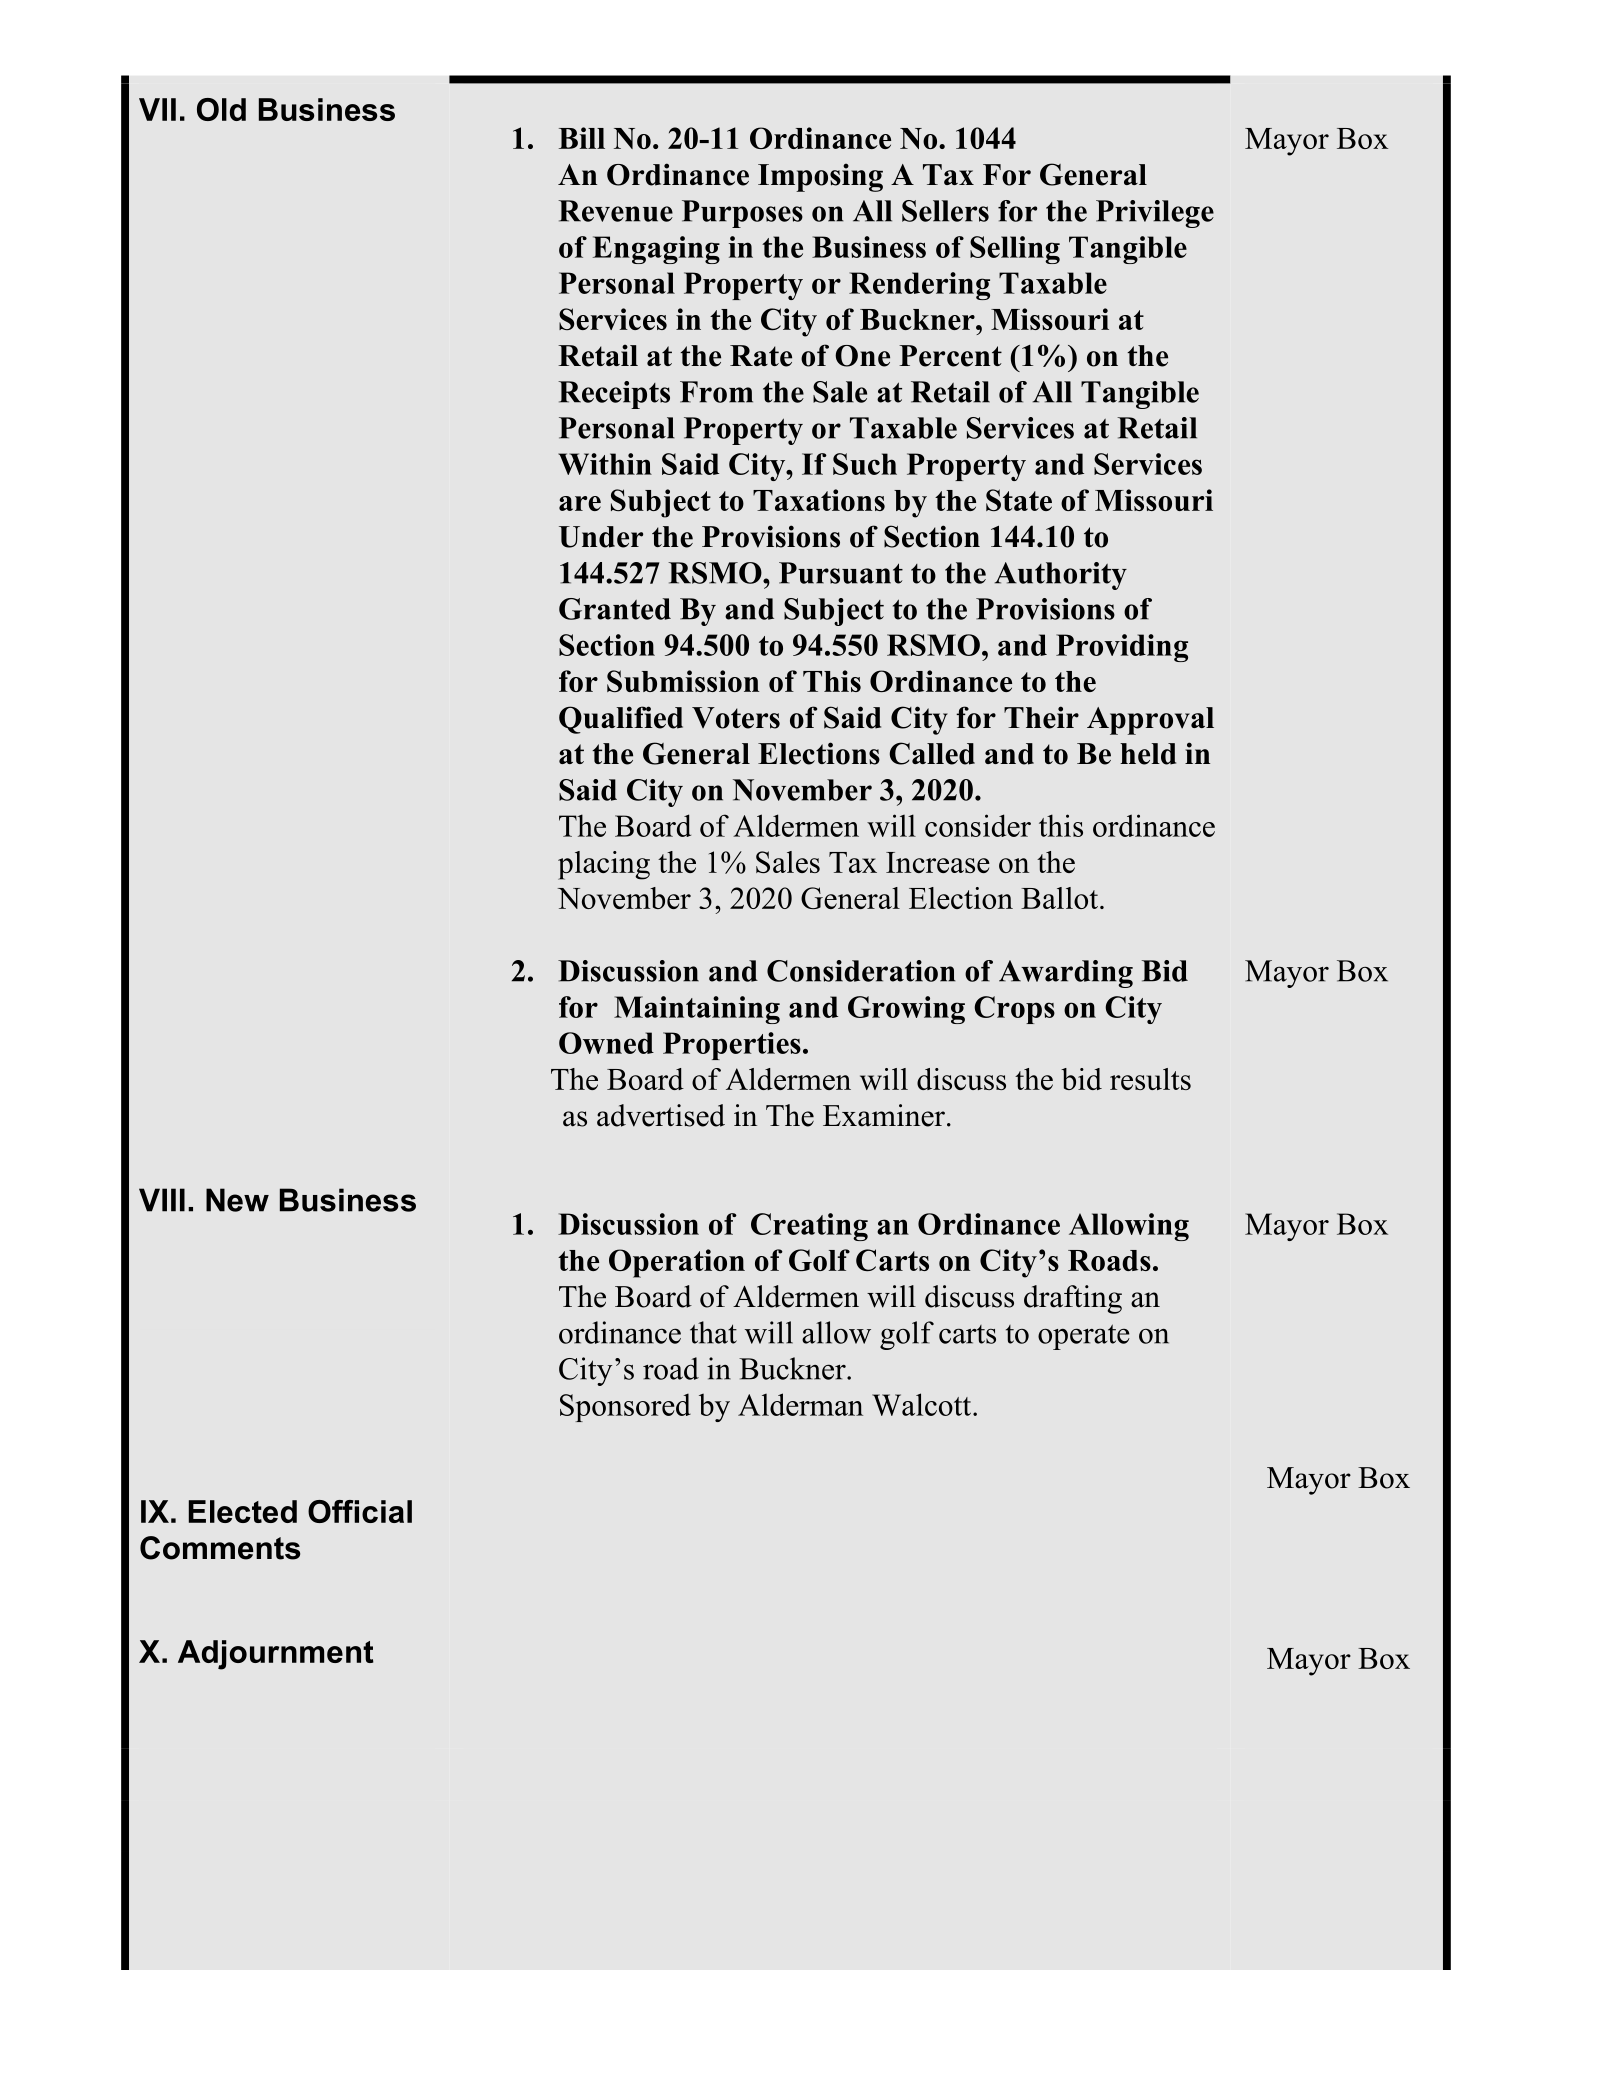  I want to click on results, so click(1150, 1079).
